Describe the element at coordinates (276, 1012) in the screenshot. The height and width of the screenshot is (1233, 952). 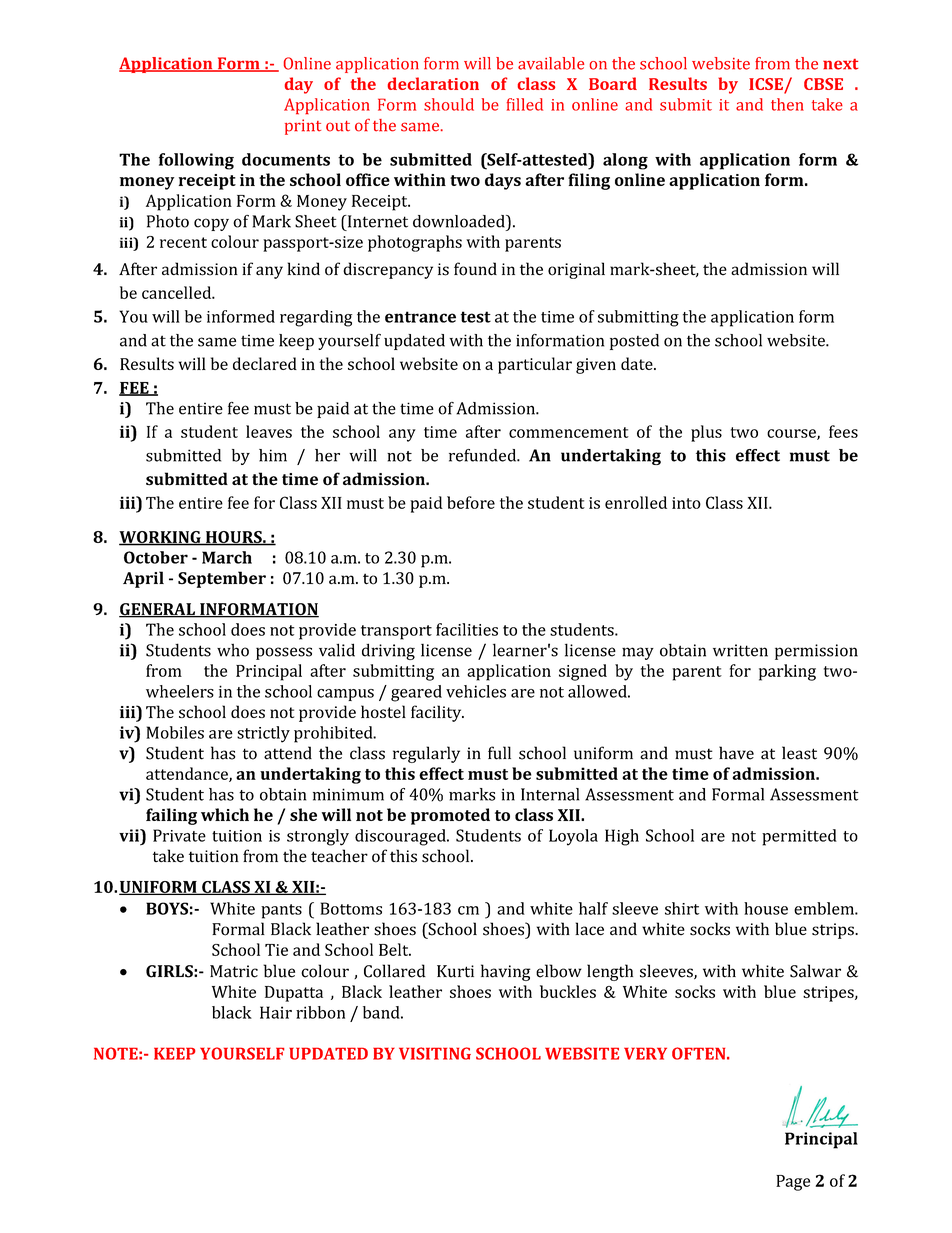
I see `Hair` at that location.
